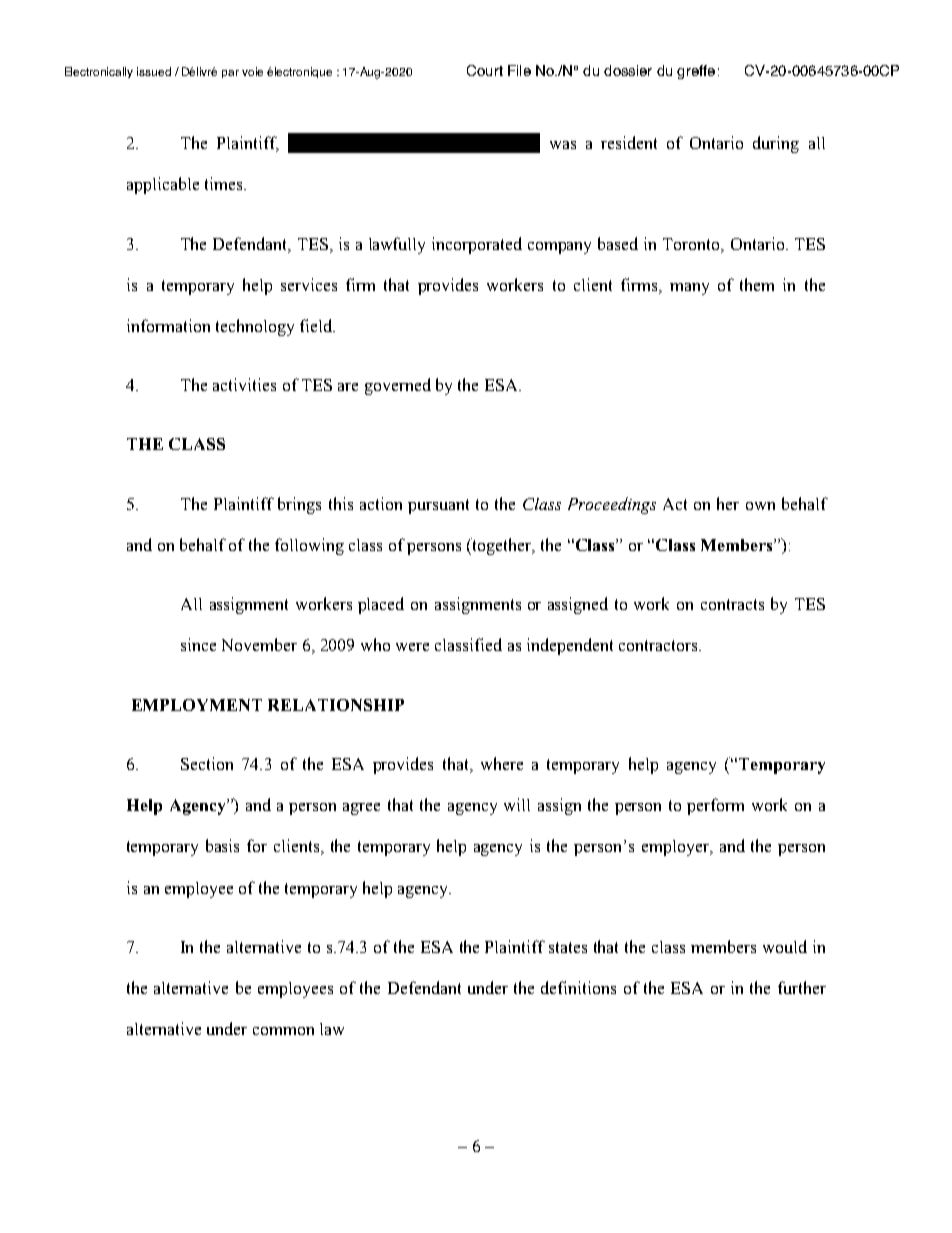  What do you see at coordinates (485, 70) in the page?
I see `Court` at bounding box center [485, 70].
